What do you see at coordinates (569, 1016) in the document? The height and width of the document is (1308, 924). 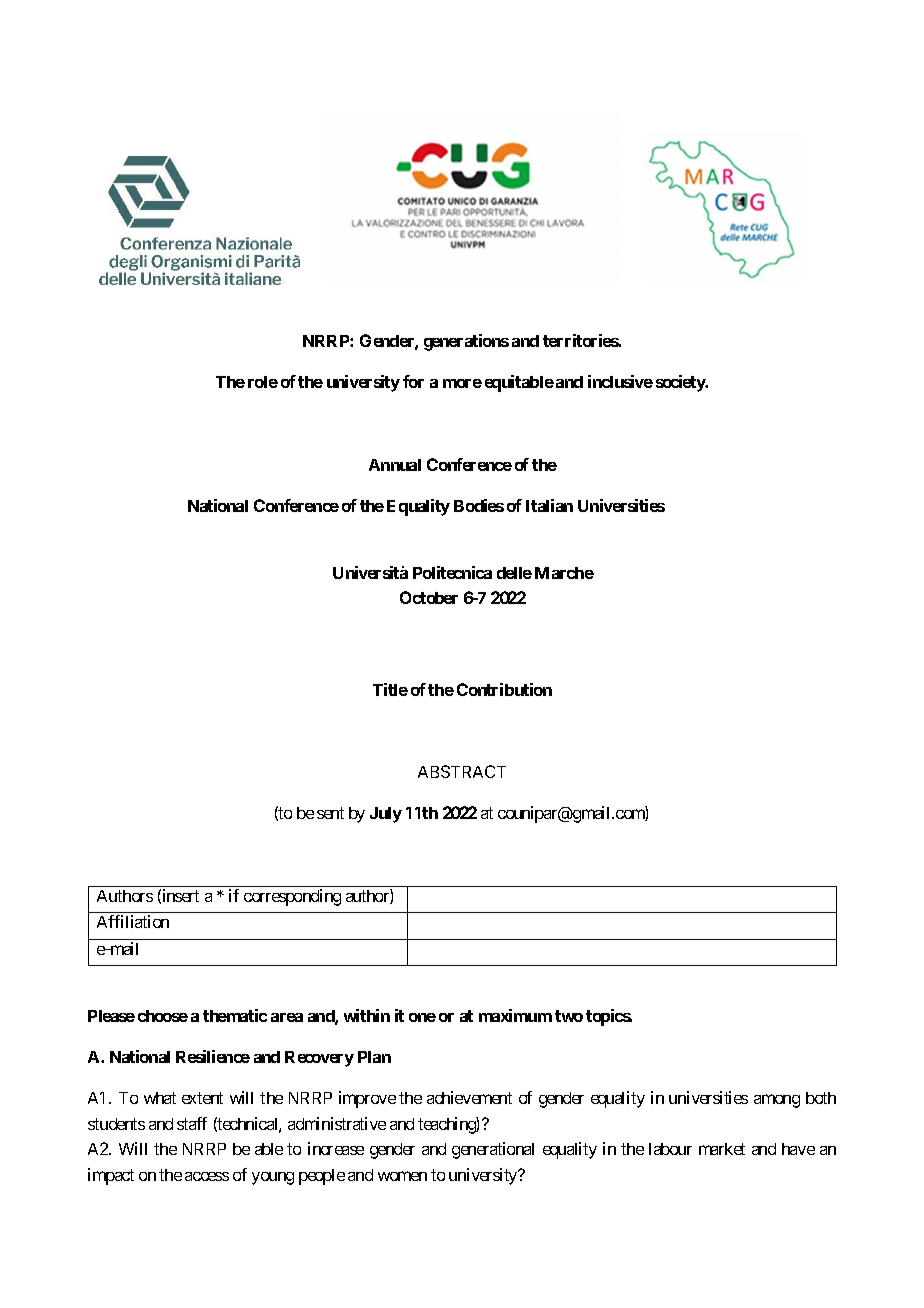 I see `two` at bounding box center [569, 1016].
